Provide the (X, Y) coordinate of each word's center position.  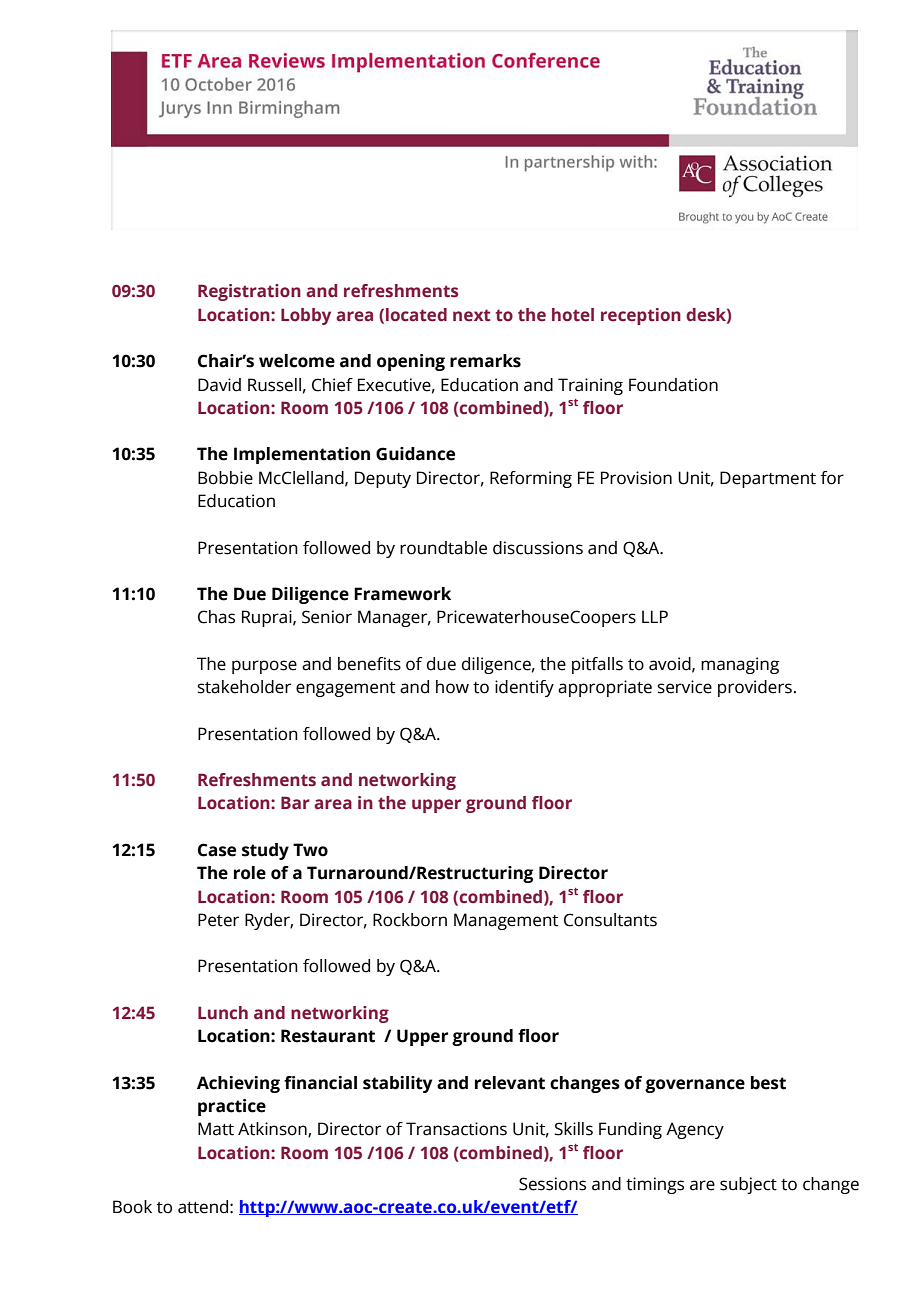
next (471, 315)
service (684, 687)
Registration (249, 292)
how (452, 687)
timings (655, 1185)
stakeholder (244, 687)
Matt (216, 1129)
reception (641, 316)
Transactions (456, 1129)
